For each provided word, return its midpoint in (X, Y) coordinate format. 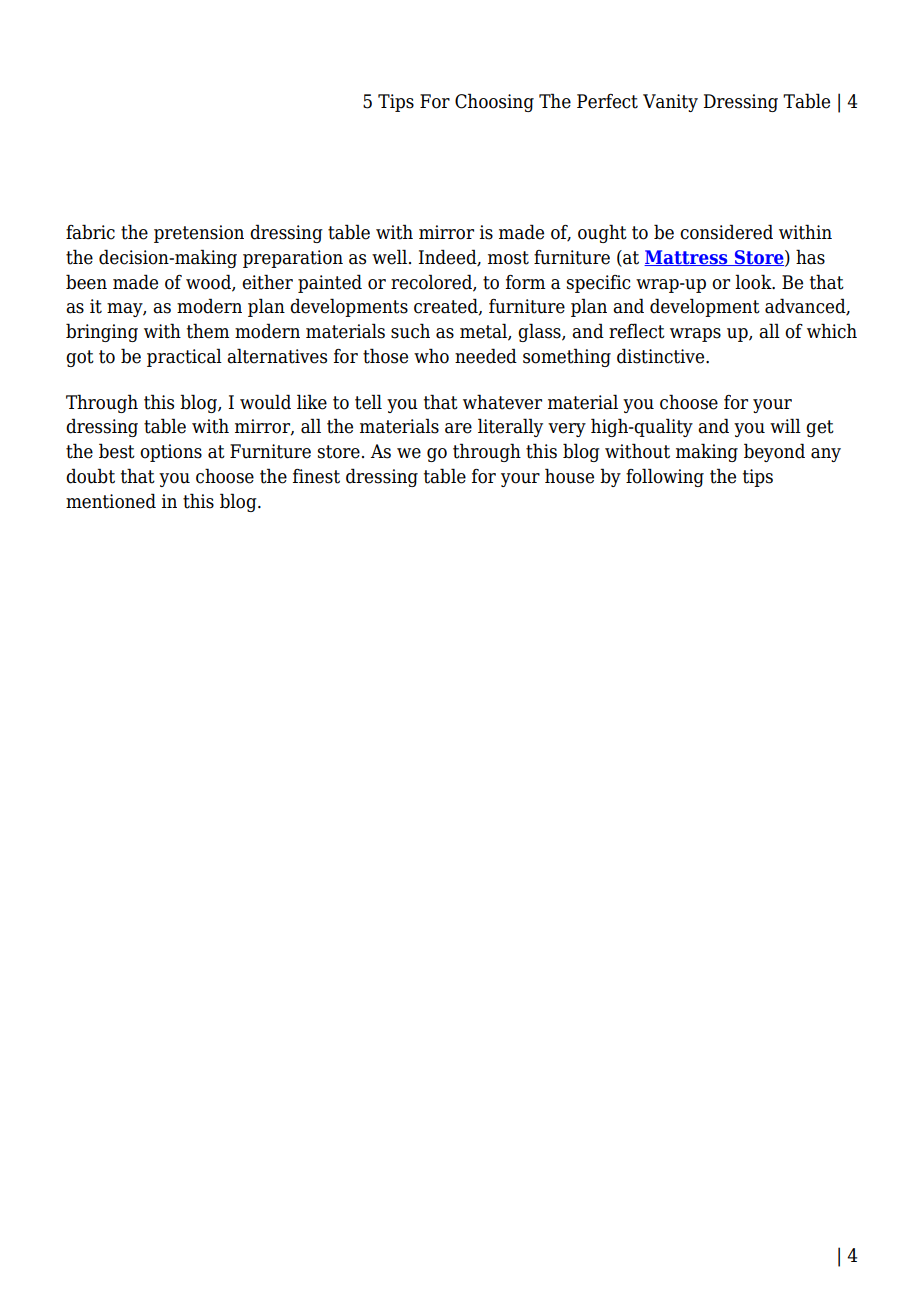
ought (602, 233)
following (665, 477)
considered (726, 232)
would (265, 402)
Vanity (670, 103)
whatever (502, 402)
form (526, 282)
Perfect (607, 101)
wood (209, 282)
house (569, 476)
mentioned (111, 501)
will (785, 425)
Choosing (494, 102)
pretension (199, 234)
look (754, 282)
